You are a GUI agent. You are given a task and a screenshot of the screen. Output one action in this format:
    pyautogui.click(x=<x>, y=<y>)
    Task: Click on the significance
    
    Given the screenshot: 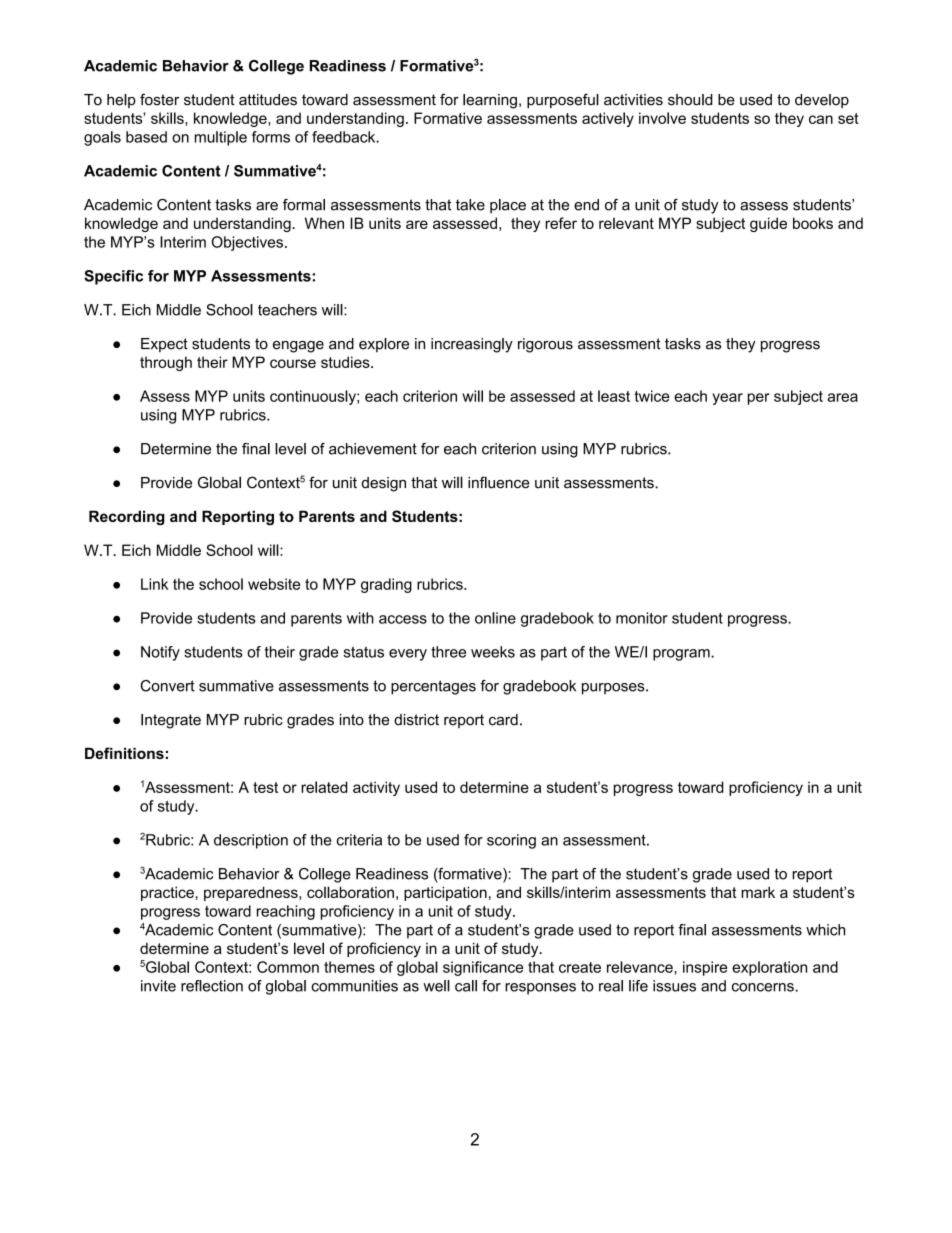 What is the action you would take?
    pyautogui.click(x=483, y=968)
